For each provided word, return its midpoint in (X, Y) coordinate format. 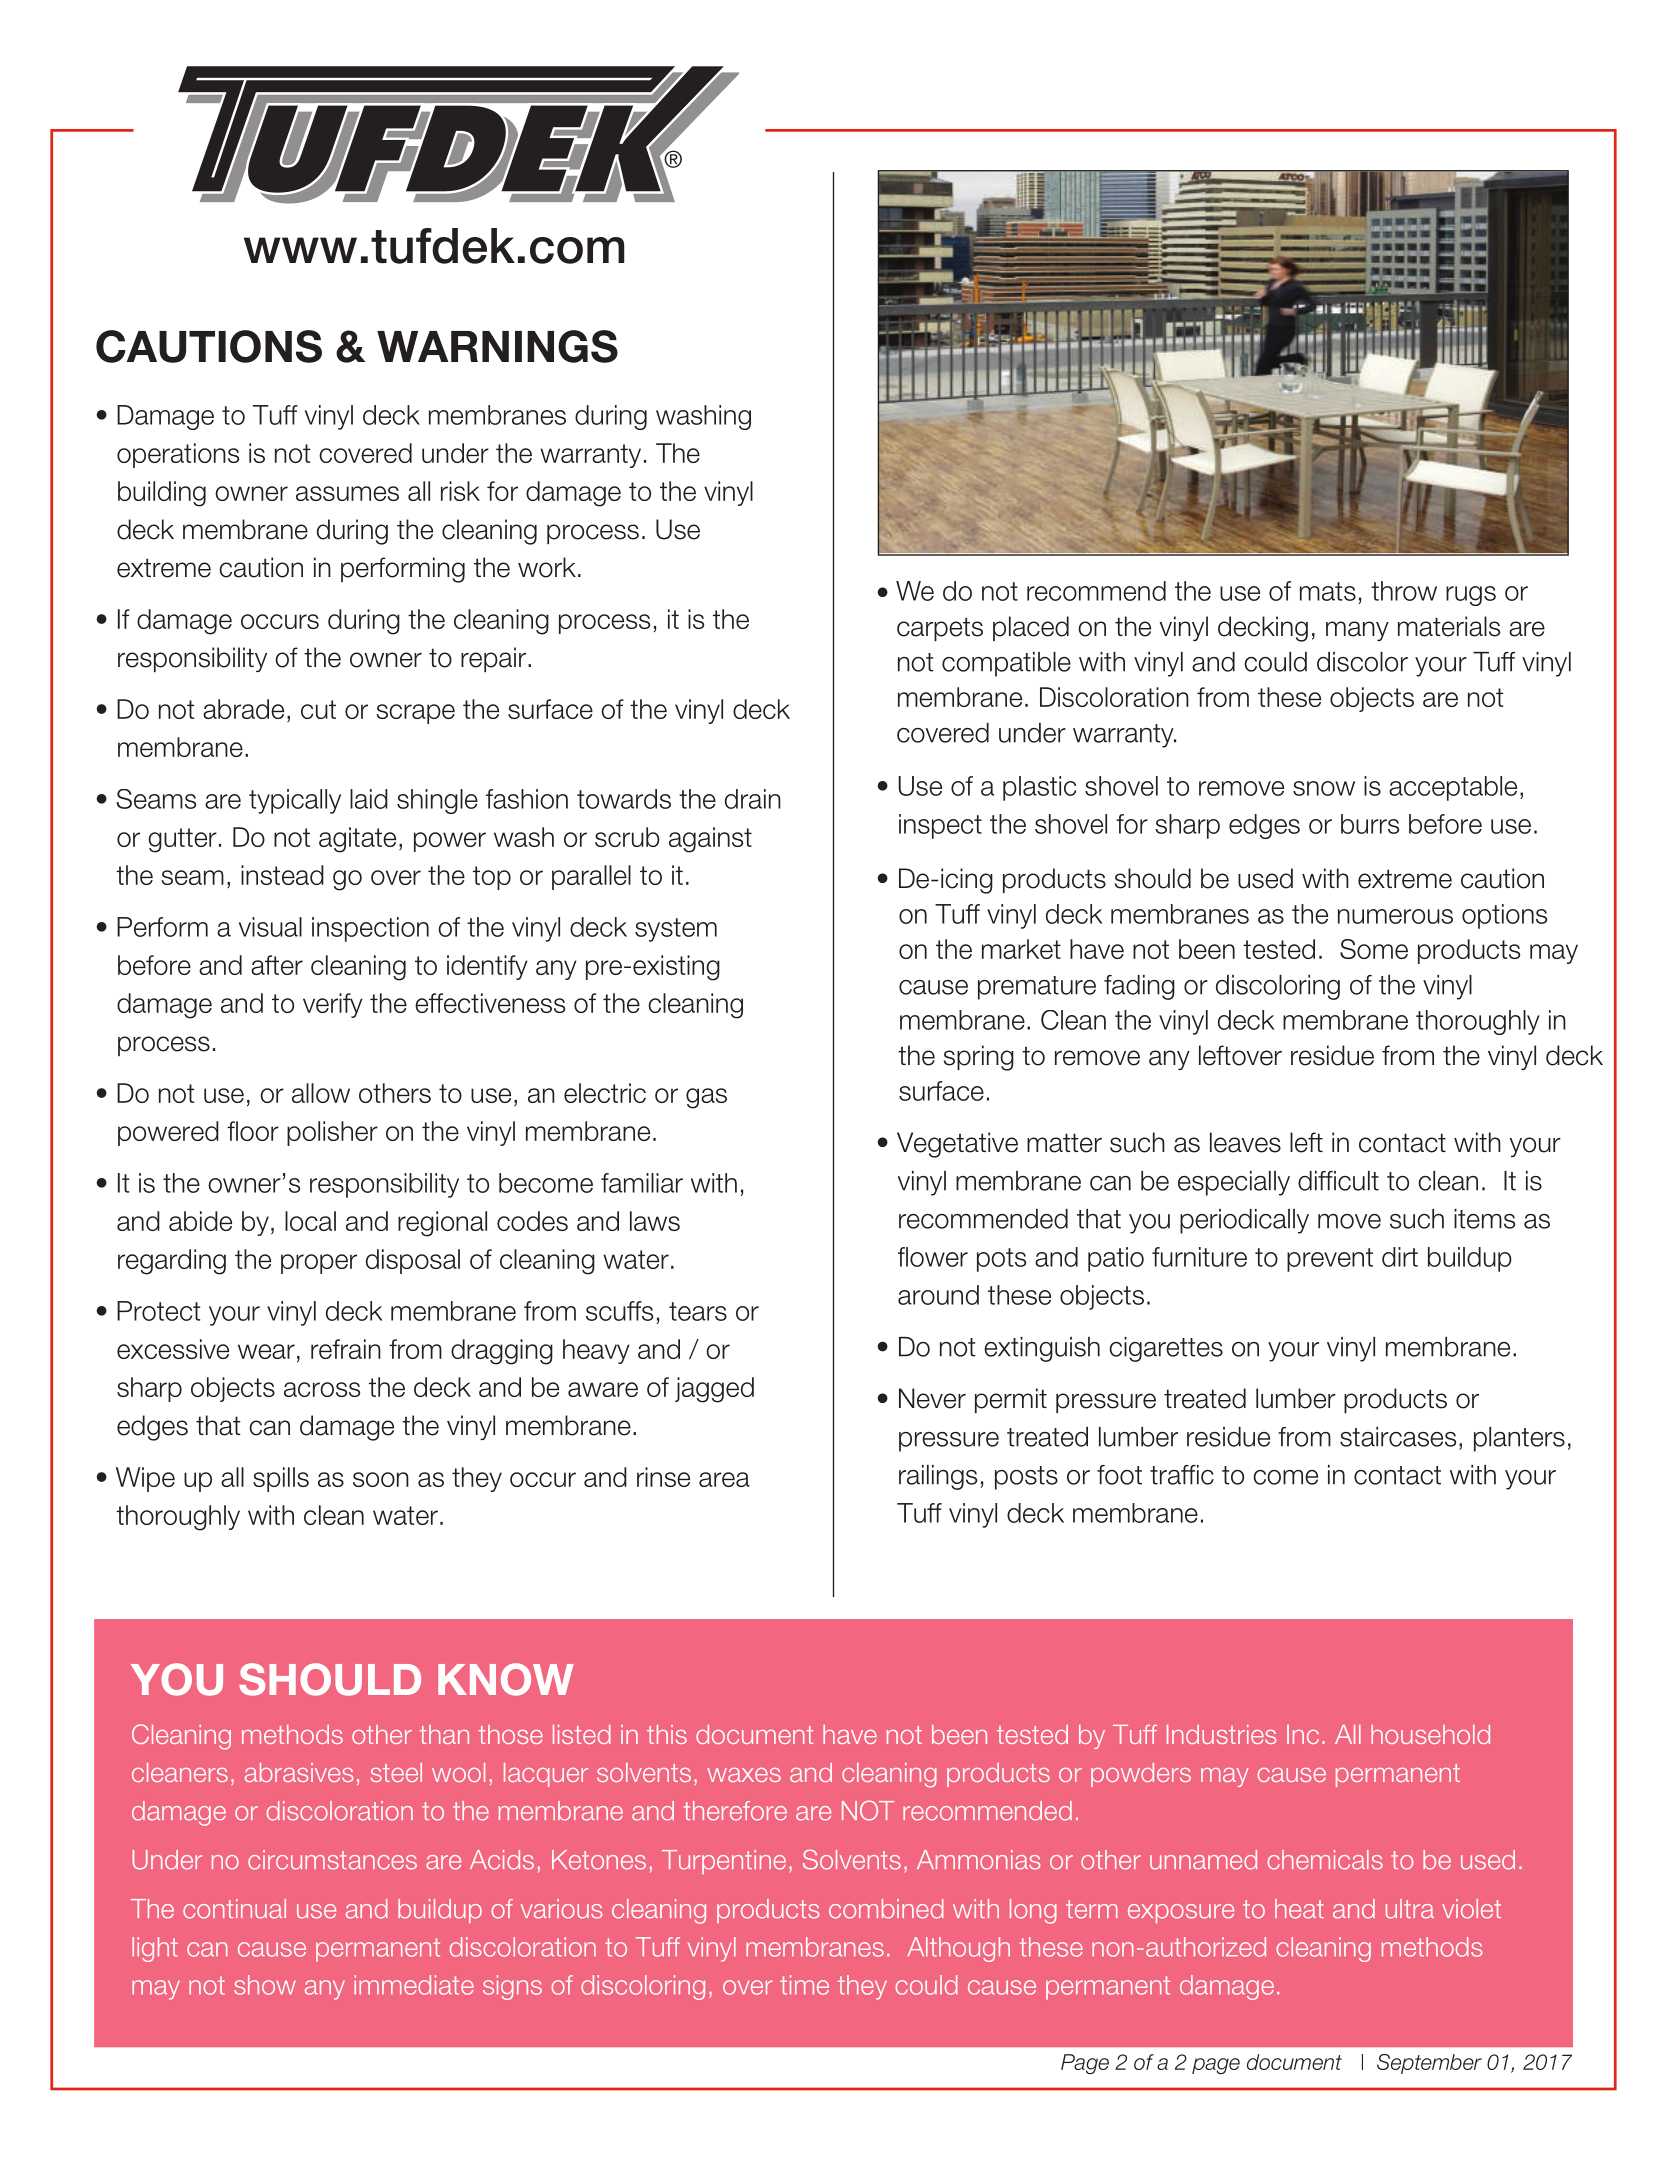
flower (933, 1257)
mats (1328, 591)
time (804, 1985)
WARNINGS (497, 346)
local (310, 1221)
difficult (1338, 1181)
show (265, 1985)
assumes (347, 493)
